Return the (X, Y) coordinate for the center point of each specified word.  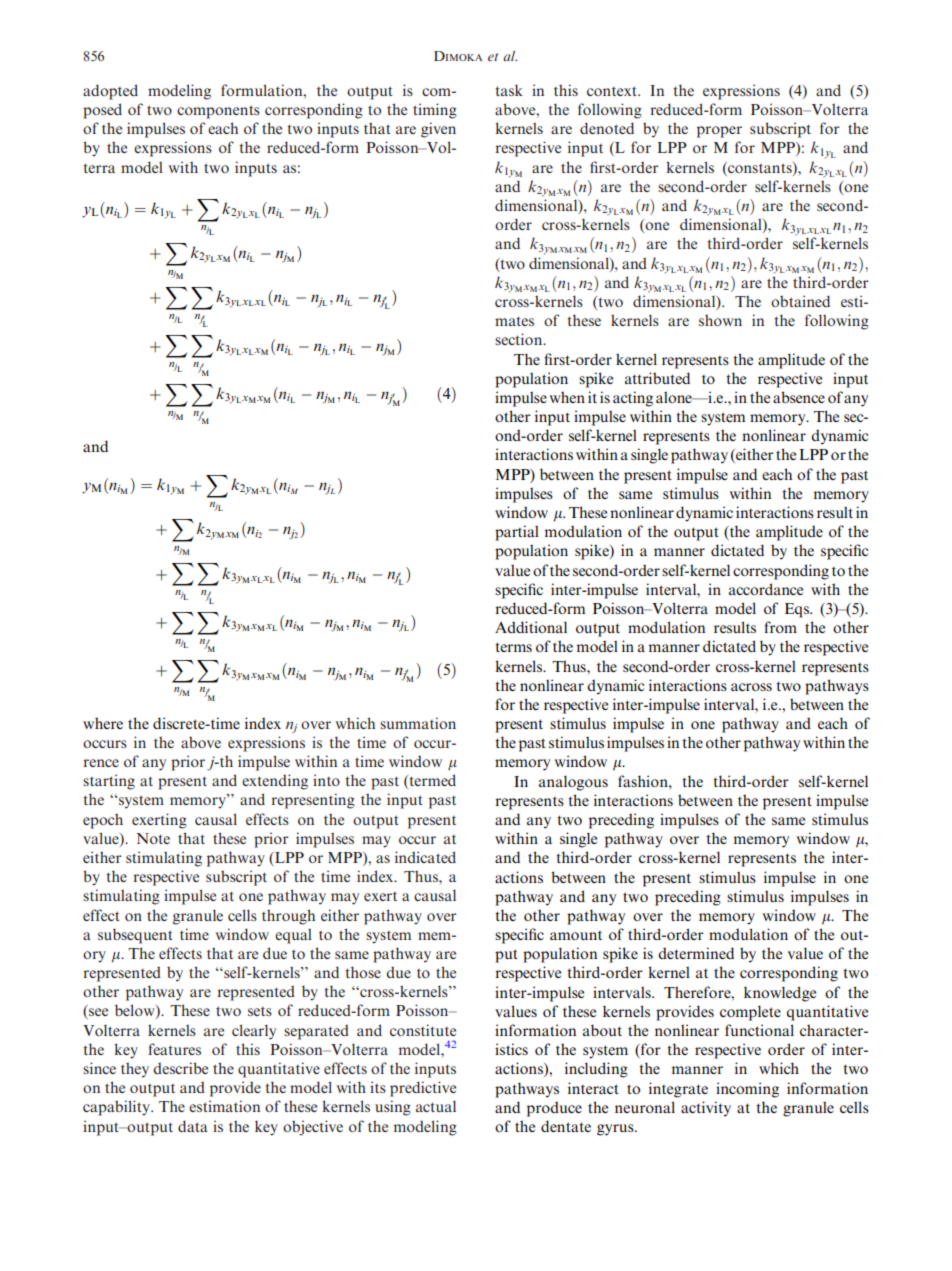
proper (719, 132)
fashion (644, 781)
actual (436, 1106)
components (218, 112)
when (567, 397)
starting (109, 782)
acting (633, 399)
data (193, 1126)
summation (418, 723)
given (438, 130)
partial (517, 533)
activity (706, 1109)
